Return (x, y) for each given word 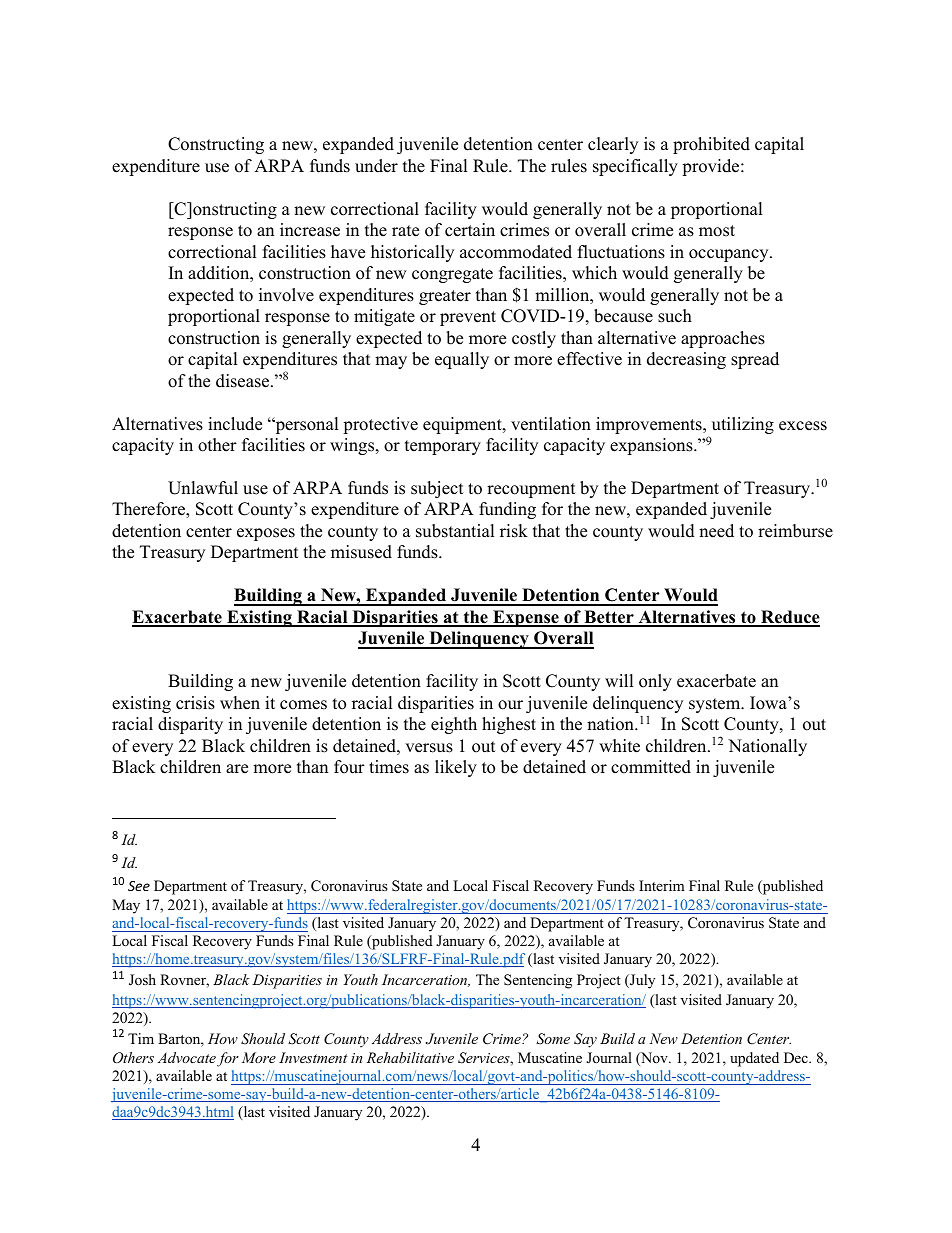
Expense (526, 618)
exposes (266, 534)
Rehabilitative (410, 1057)
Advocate (187, 1057)
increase (310, 230)
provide (712, 167)
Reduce (789, 618)
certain (470, 230)
